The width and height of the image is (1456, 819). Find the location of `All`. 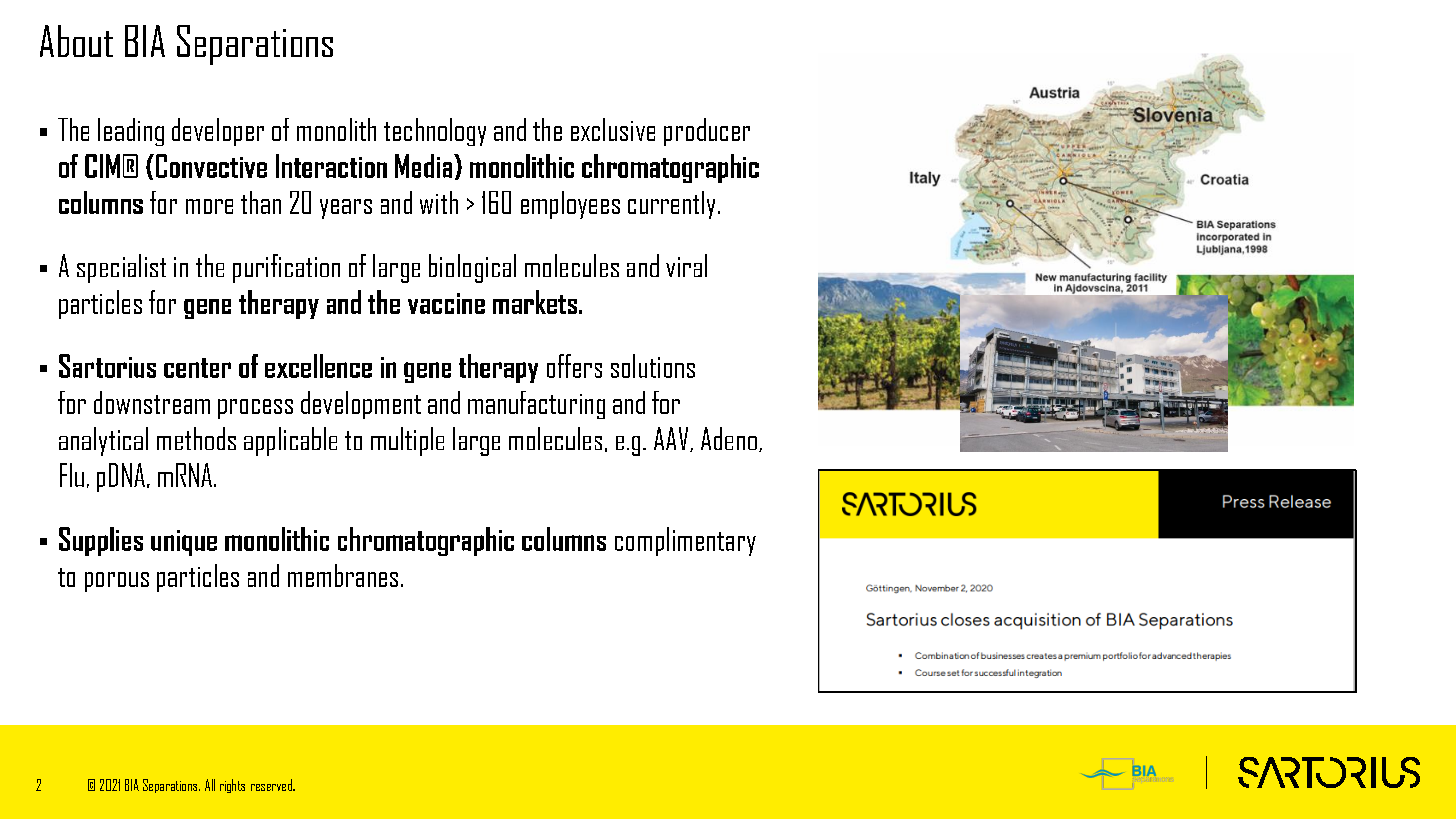

All is located at coordinates (210, 785).
